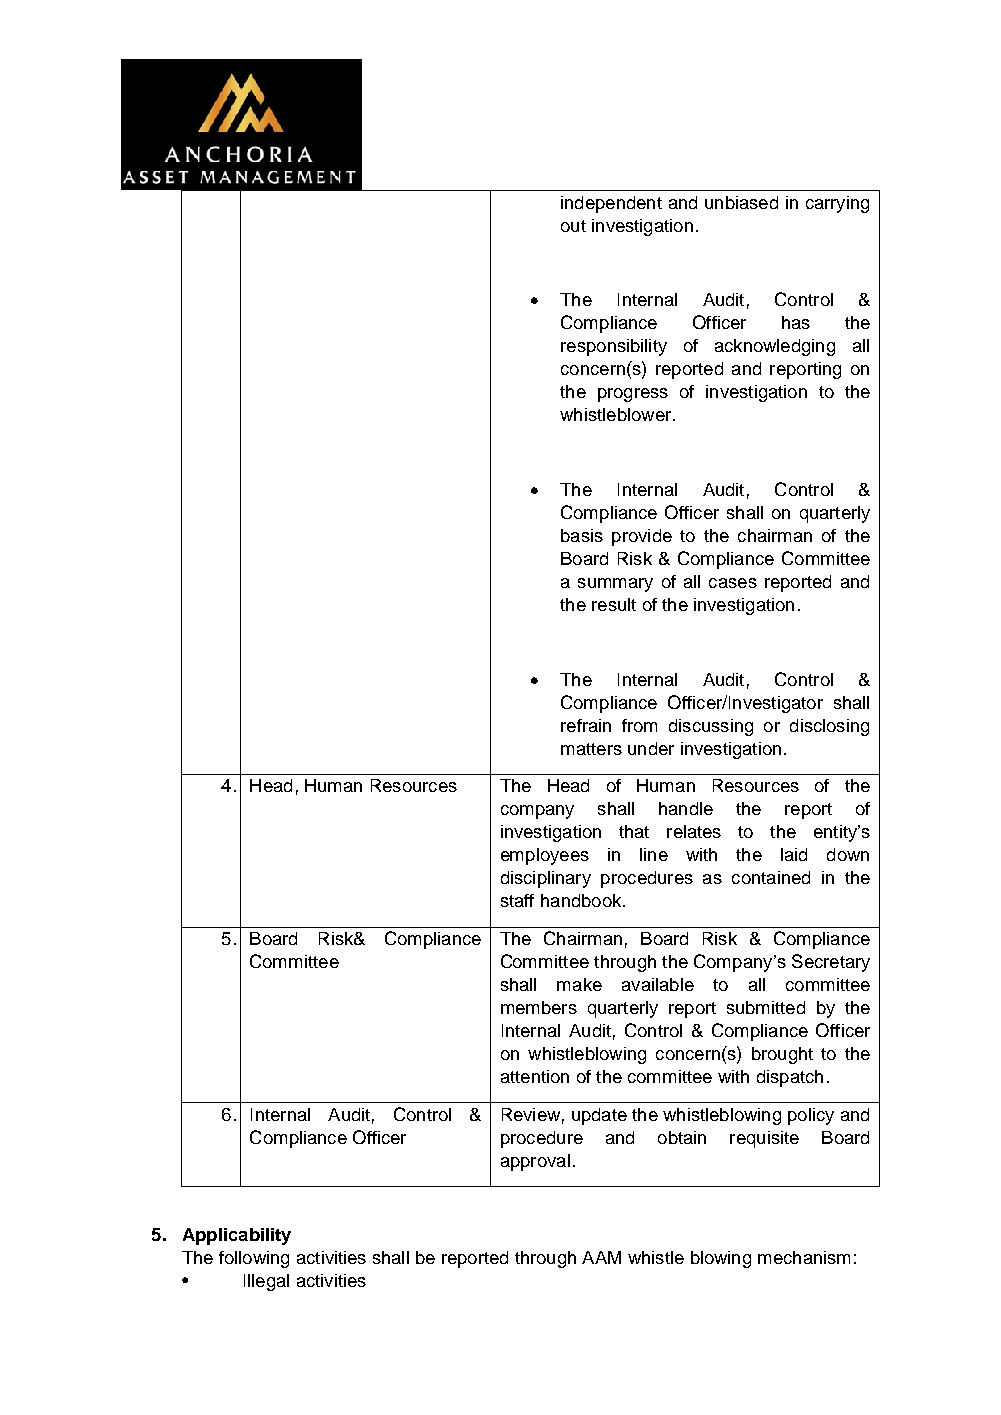 Image resolution: width=1001 pixels, height=1415 pixels. What do you see at coordinates (579, 984) in the screenshot?
I see `make` at bounding box center [579, 984].
